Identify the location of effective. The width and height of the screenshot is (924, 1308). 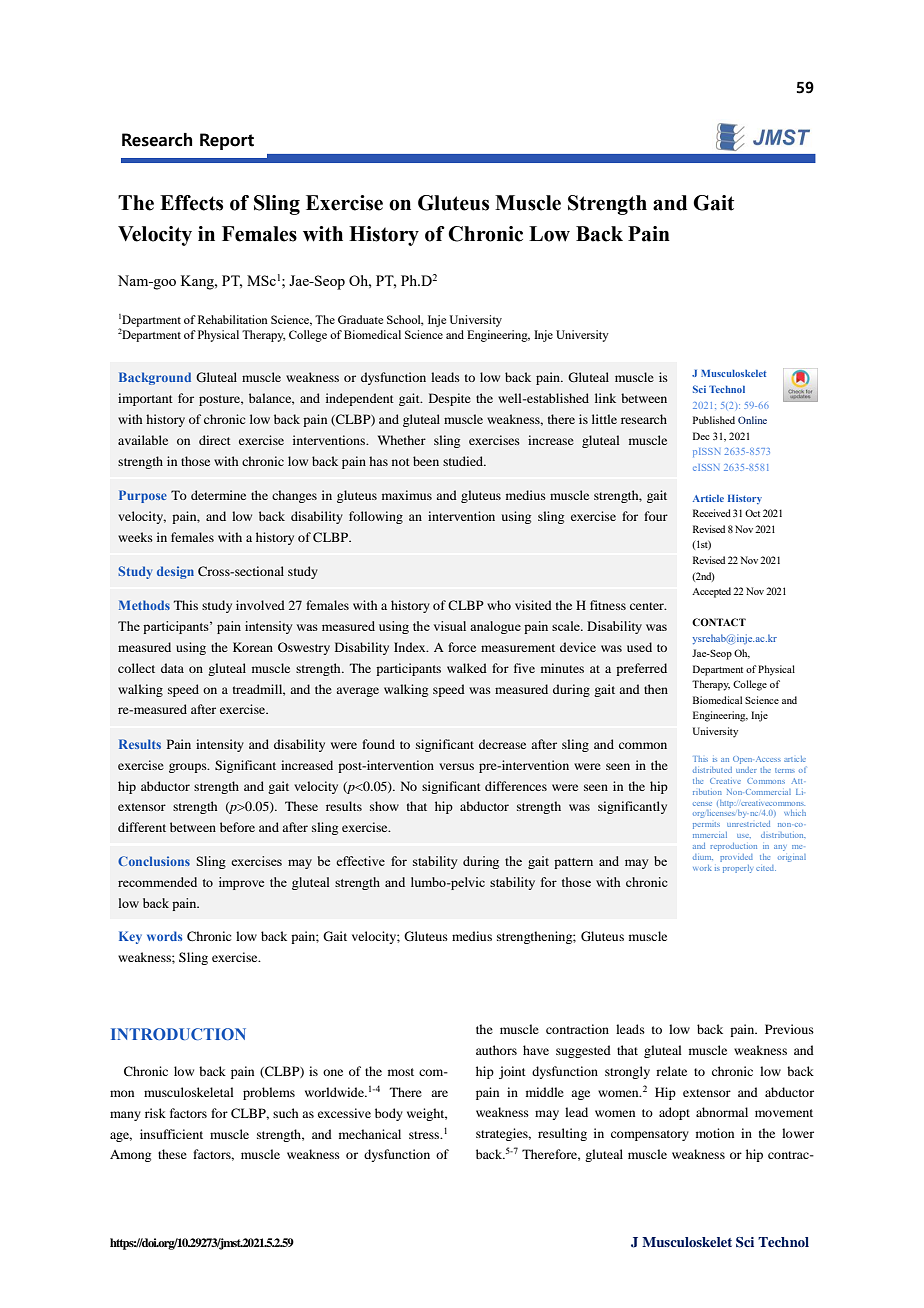
(360, 861).
